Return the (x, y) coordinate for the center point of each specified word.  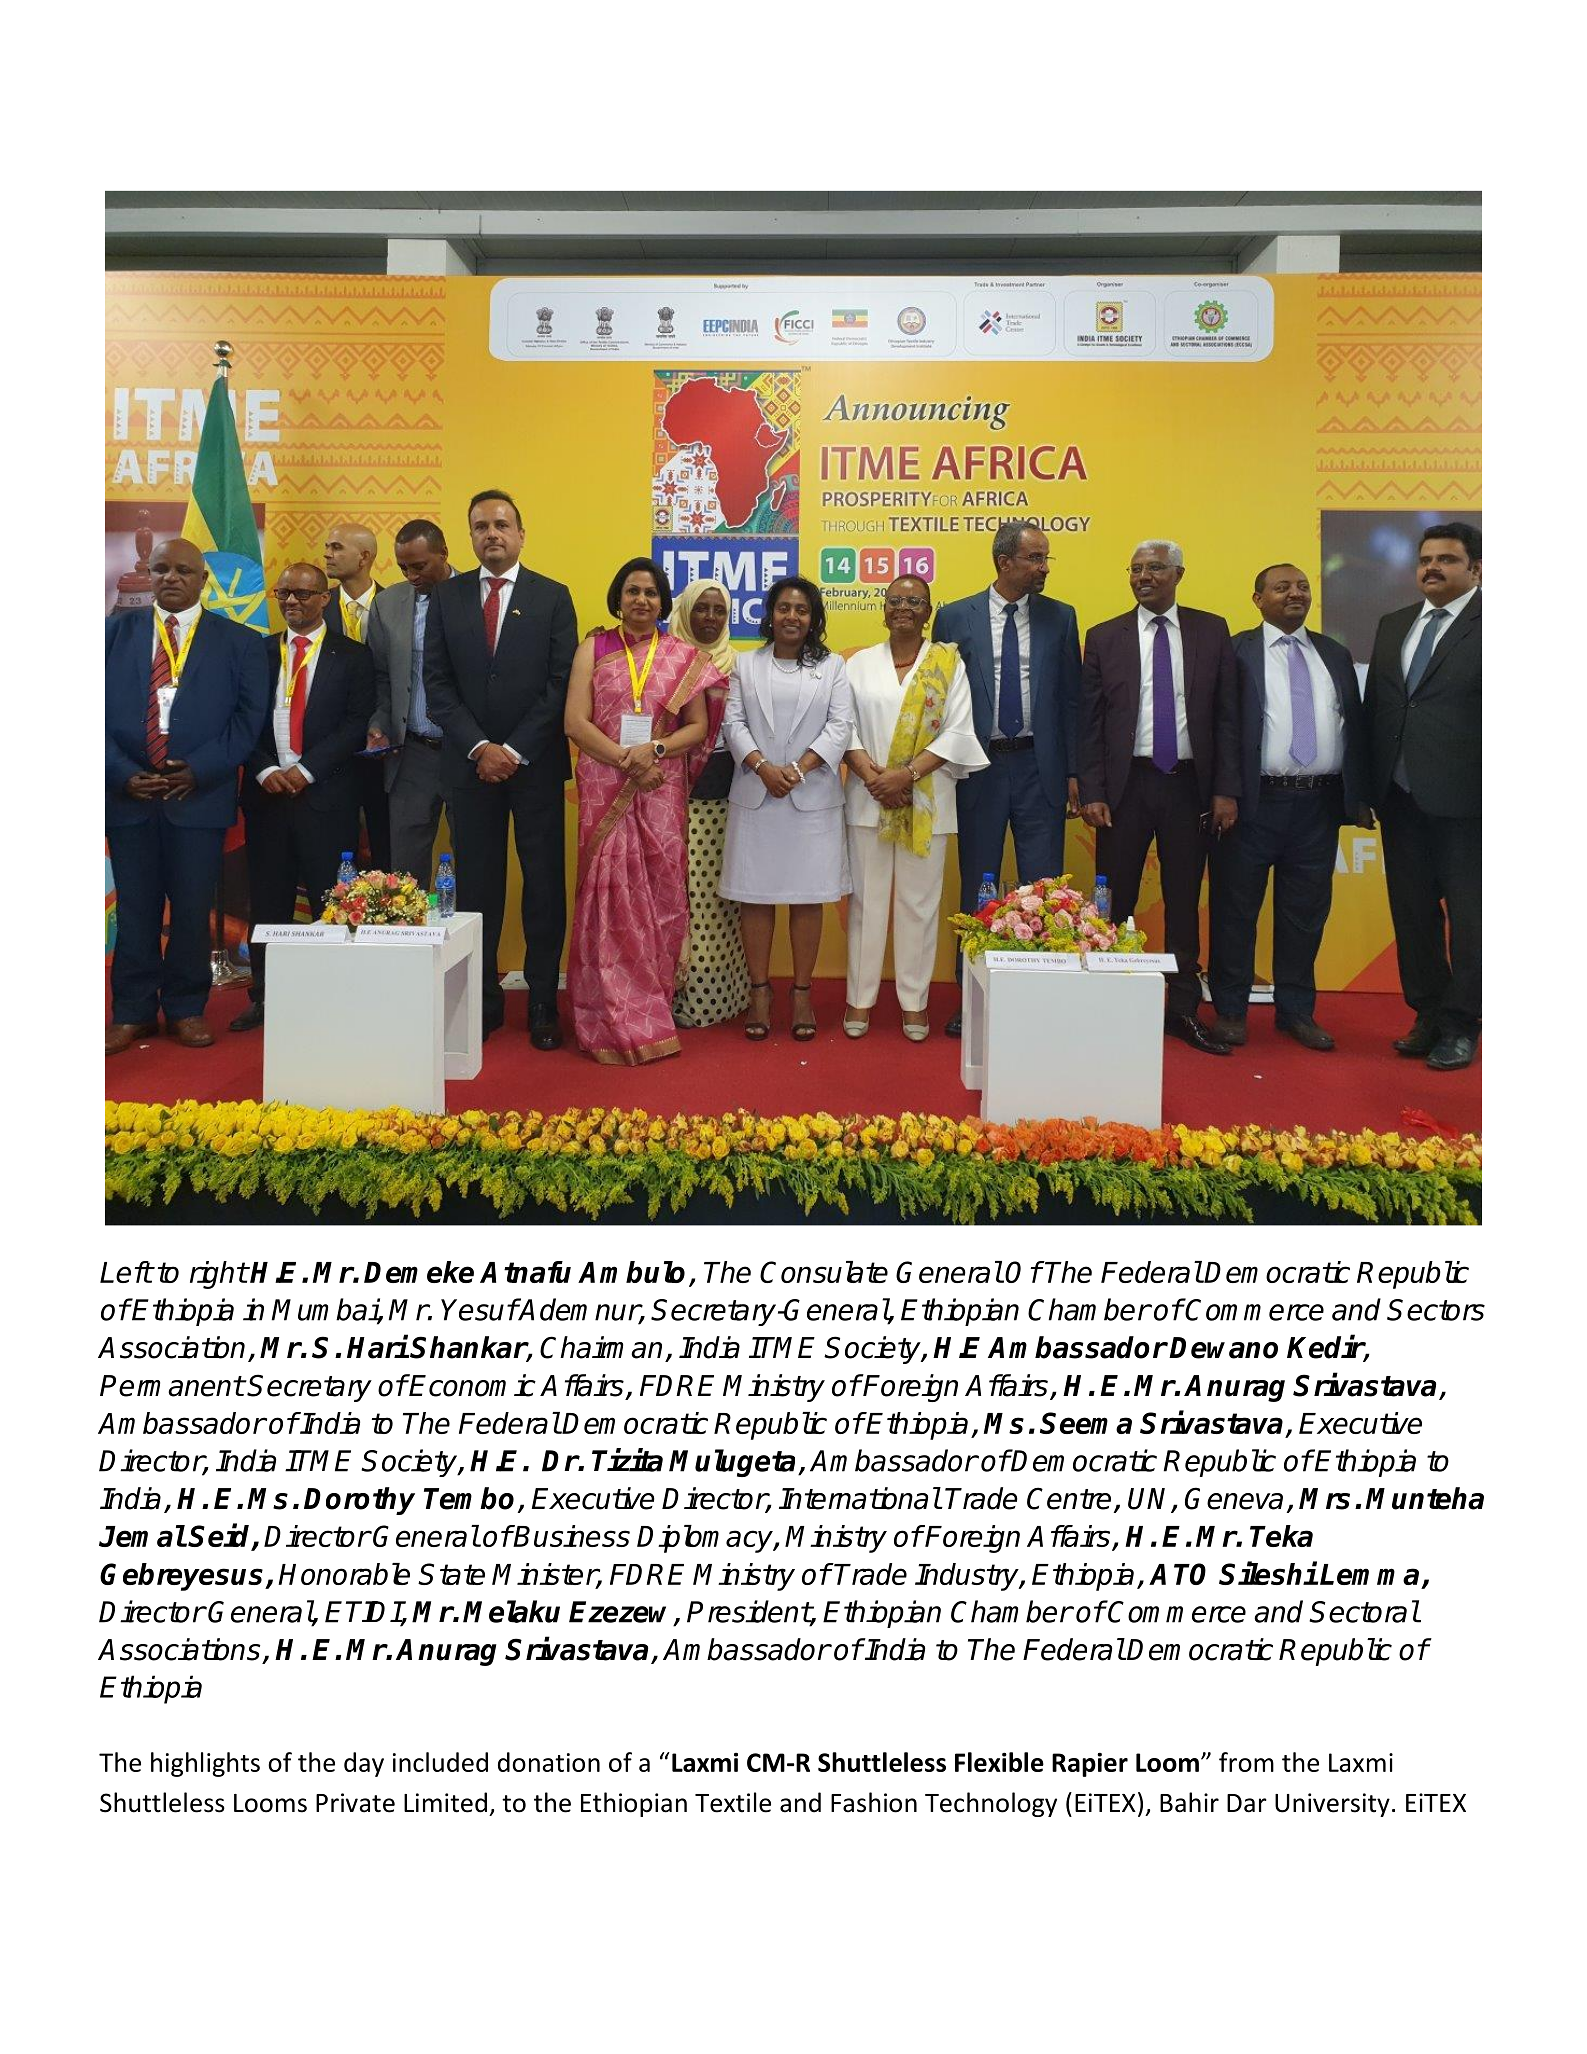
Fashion (874, 1802)
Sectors (1436, 1310)
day (364, 1764)
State (451, 1574)
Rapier (1090, 1764)
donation (549, 1762)
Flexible (999, 1762)
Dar (1247, 1803)
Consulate (824, 1272)
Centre (1069, 1498)
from (1246, 1762)
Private (355, 1803)
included (440, 1762)
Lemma (1369, 1574)
